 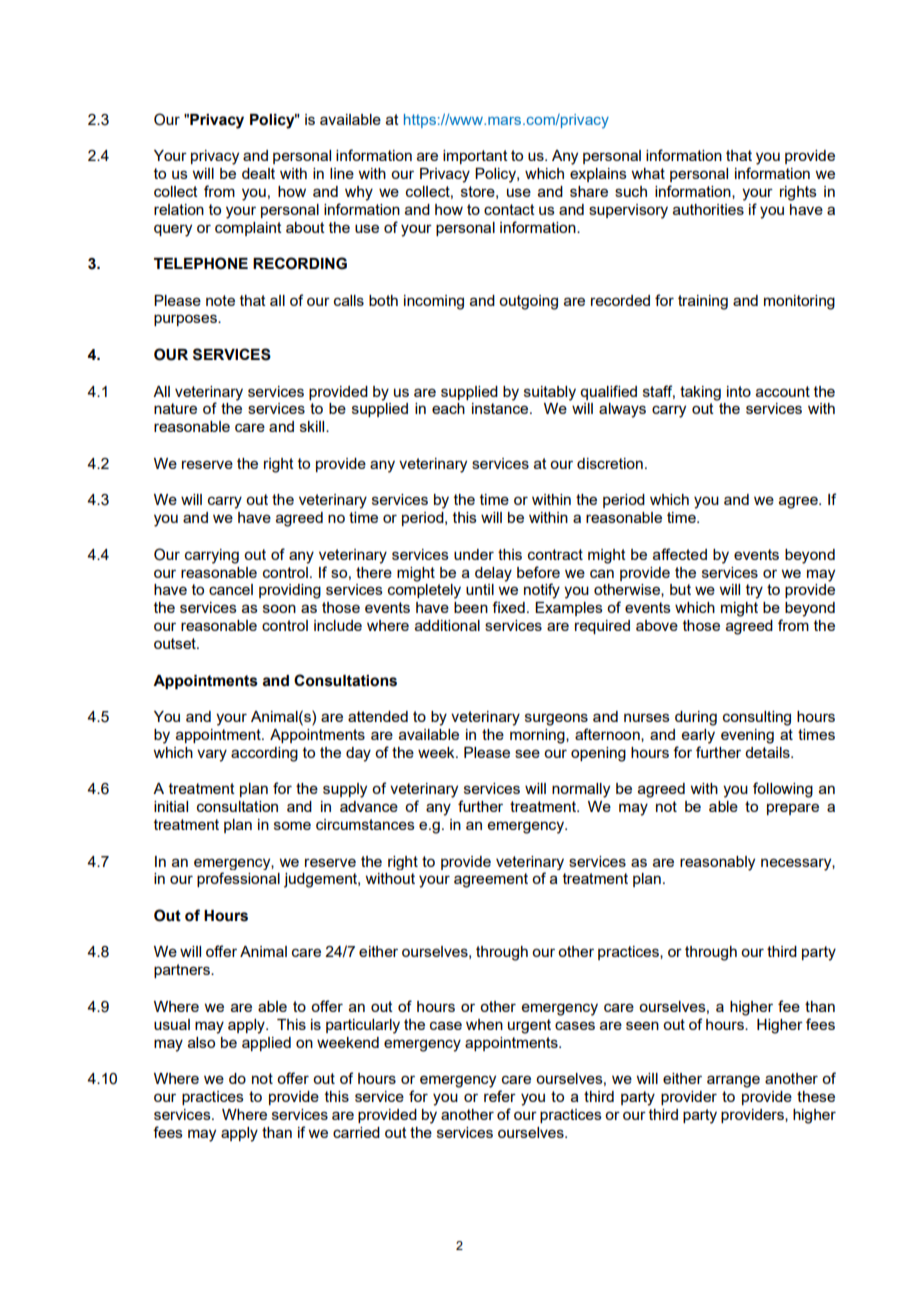 I want to click on instance, so click(x=501, y=408).
